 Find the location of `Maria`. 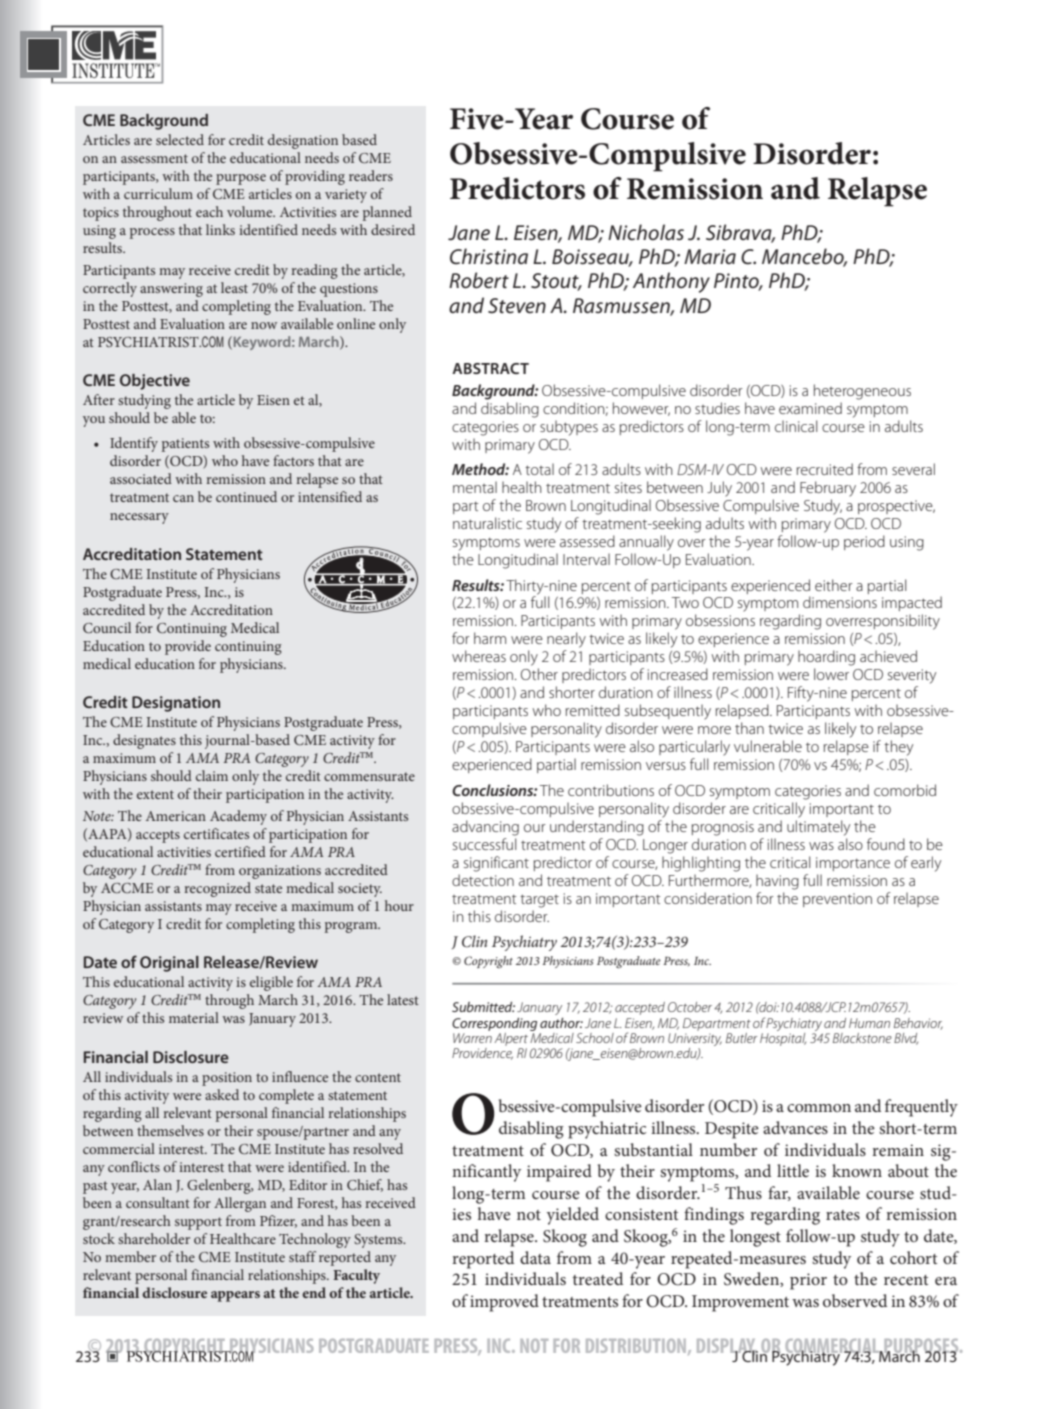

Maria is located at coordinates (710, 256).
